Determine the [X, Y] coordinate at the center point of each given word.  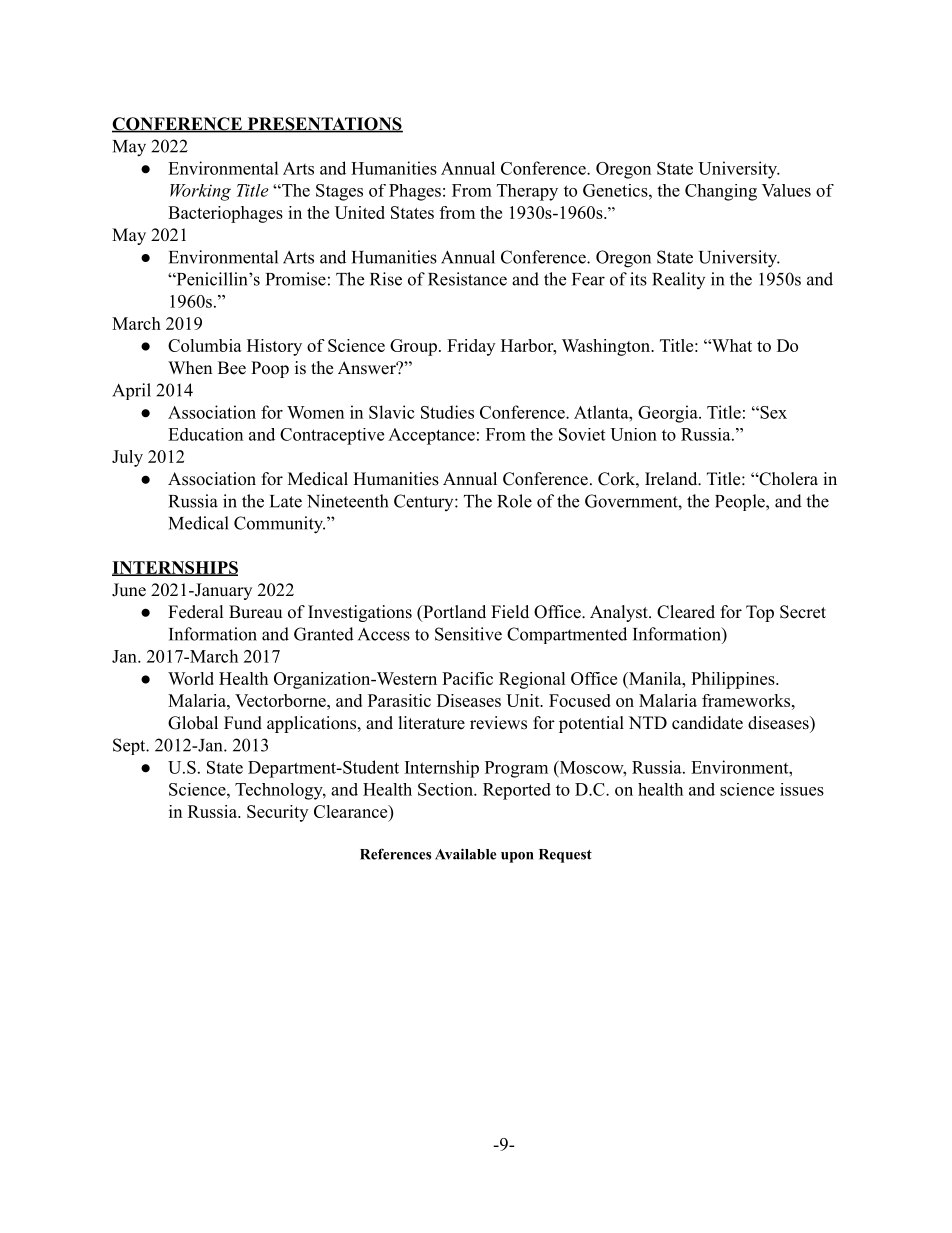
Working [200, 192]
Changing [721, 192]
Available [465, 854]
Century [425, 502]
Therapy [527, 192]
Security [277, 813]
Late [286, 501]
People [741, 502]
